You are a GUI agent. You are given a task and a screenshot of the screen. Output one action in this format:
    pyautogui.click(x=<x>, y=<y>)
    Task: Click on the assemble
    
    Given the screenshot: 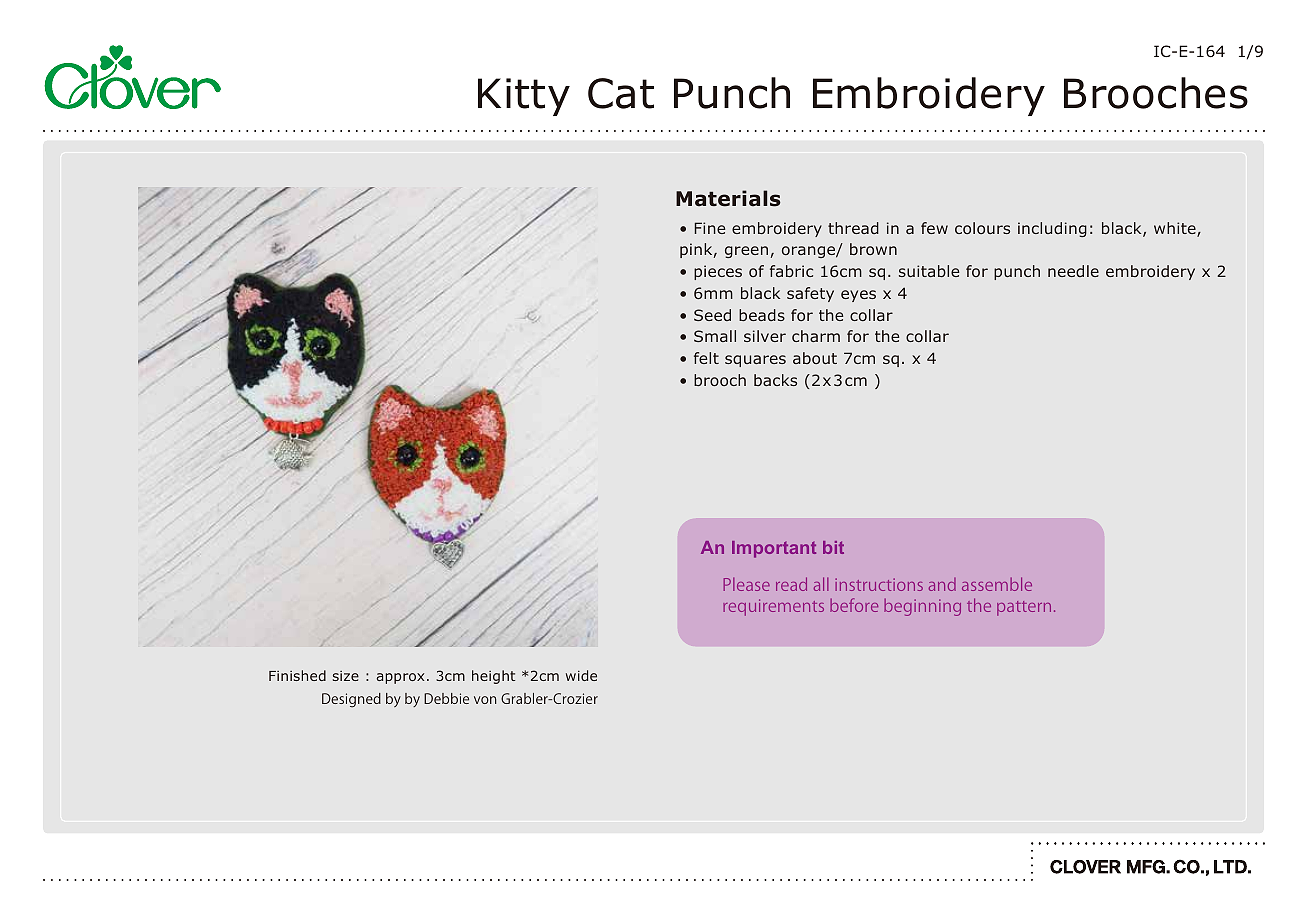 What is the action you would take?
    pyautogui.click(x=997, y=584)
